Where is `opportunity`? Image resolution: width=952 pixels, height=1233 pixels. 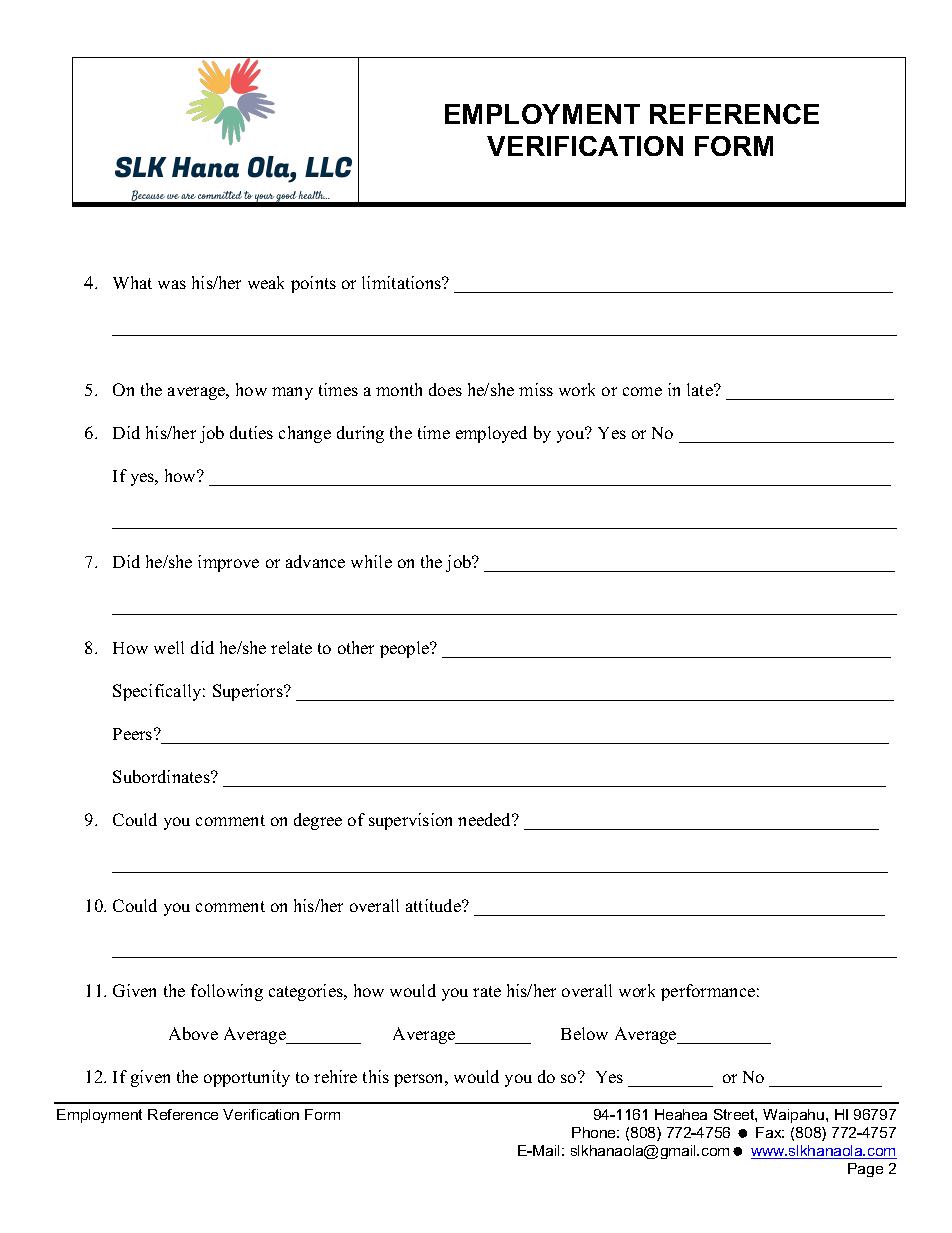
opportunity is located at coordinates (247, 1078).
